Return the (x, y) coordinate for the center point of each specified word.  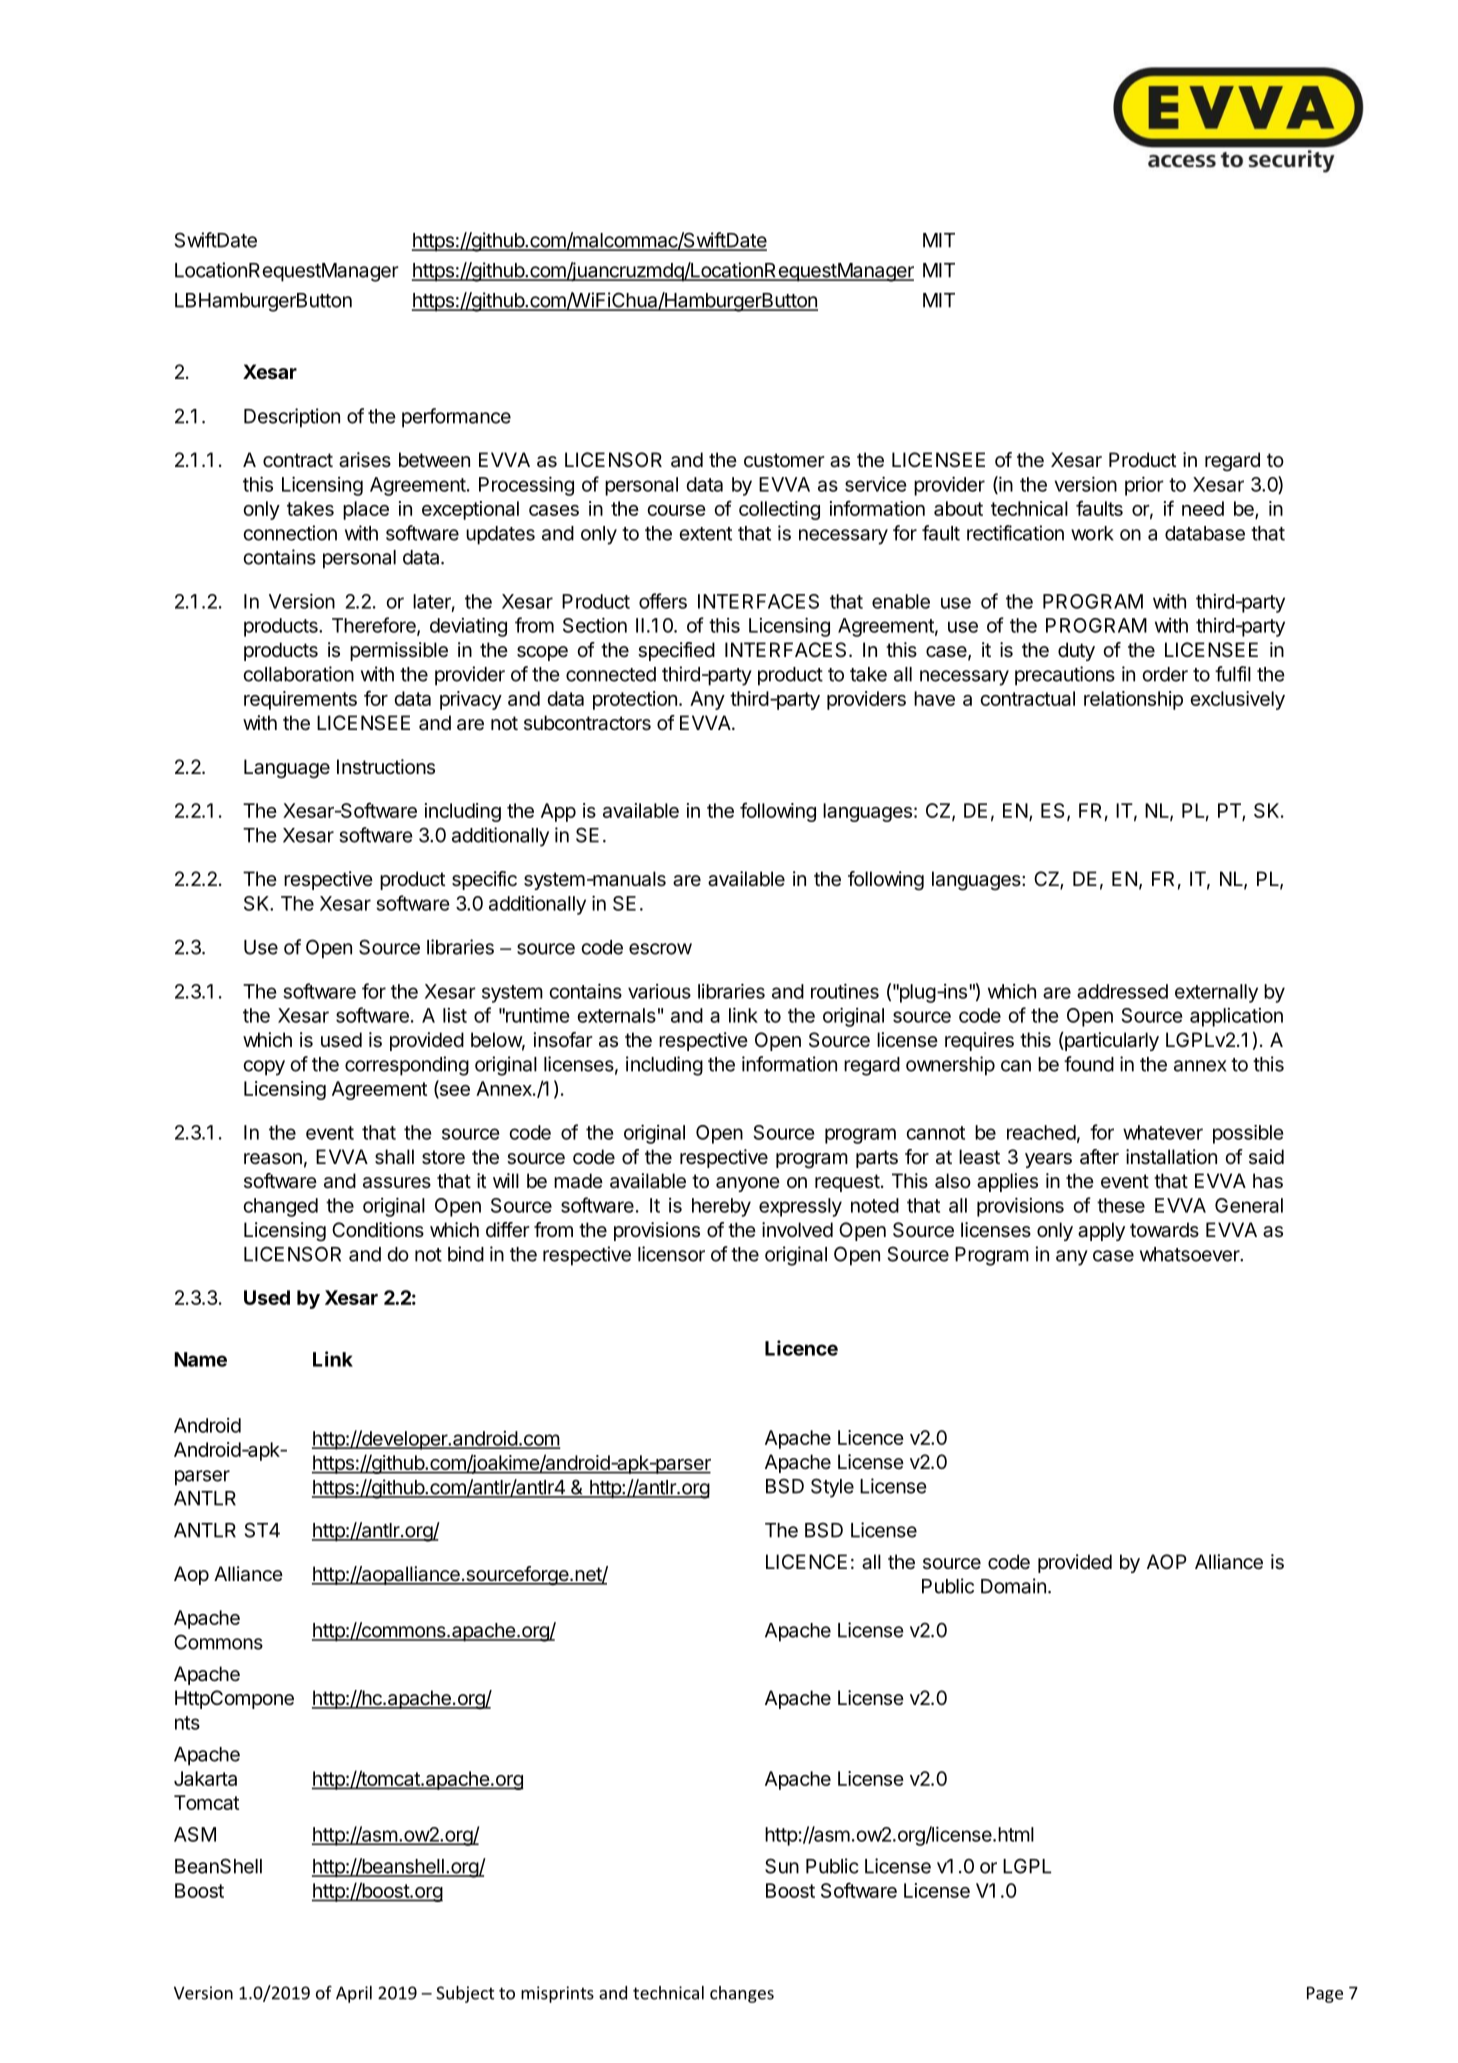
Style (832, 1488)
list (455, 1015)
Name (200, 1359)
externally (1216, 993)
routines (845, 991)
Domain (1013, 1586)
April (354, 1994)
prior (1144, 486)
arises (365, 460)
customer (784, 460)
